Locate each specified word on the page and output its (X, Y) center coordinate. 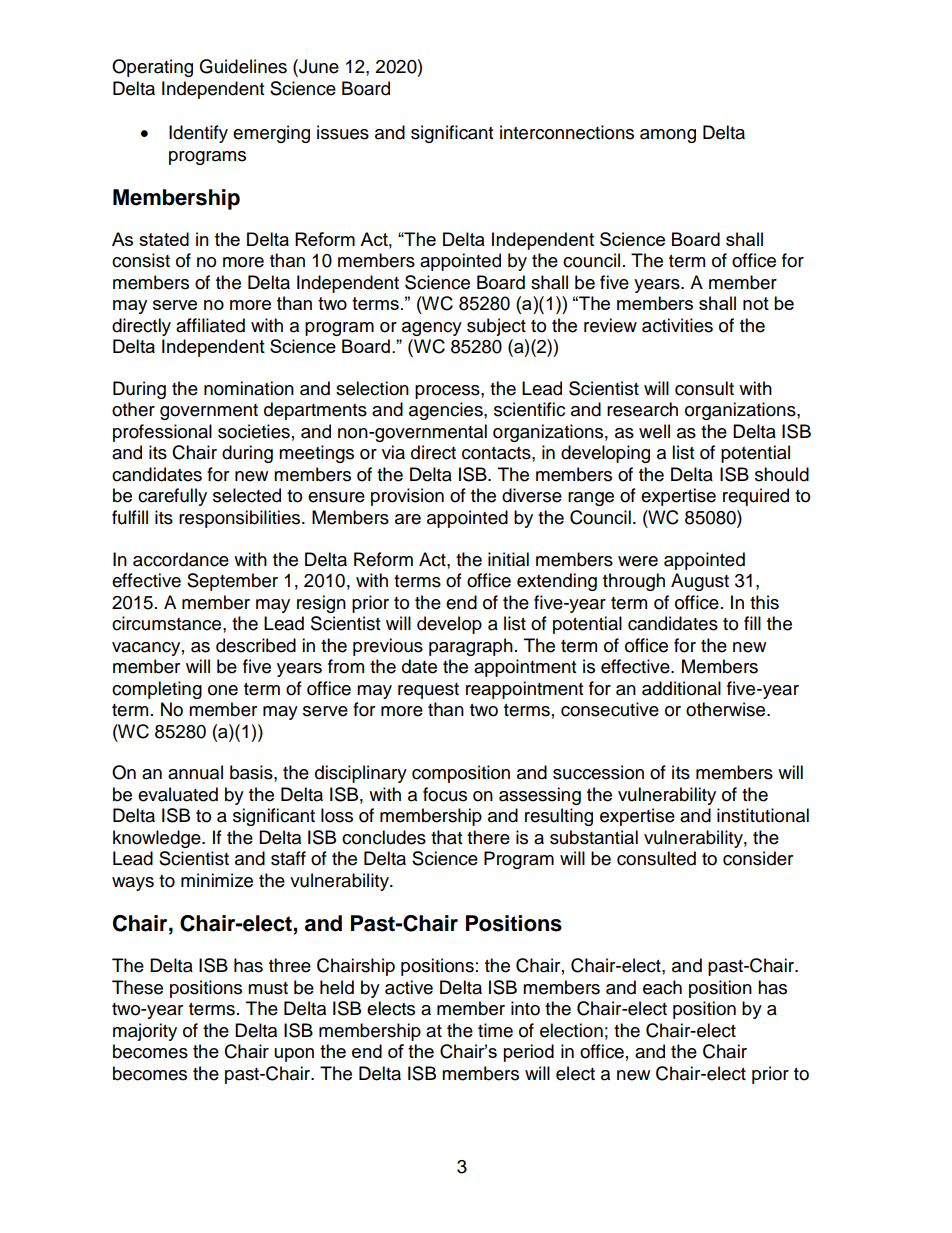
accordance (181, 559)
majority (145, 1032)
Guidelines (243, 66)
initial (508, 559)
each (662, 987)
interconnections (567, 132)
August (700, 582)
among (668, 136)
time (495, 1030)
